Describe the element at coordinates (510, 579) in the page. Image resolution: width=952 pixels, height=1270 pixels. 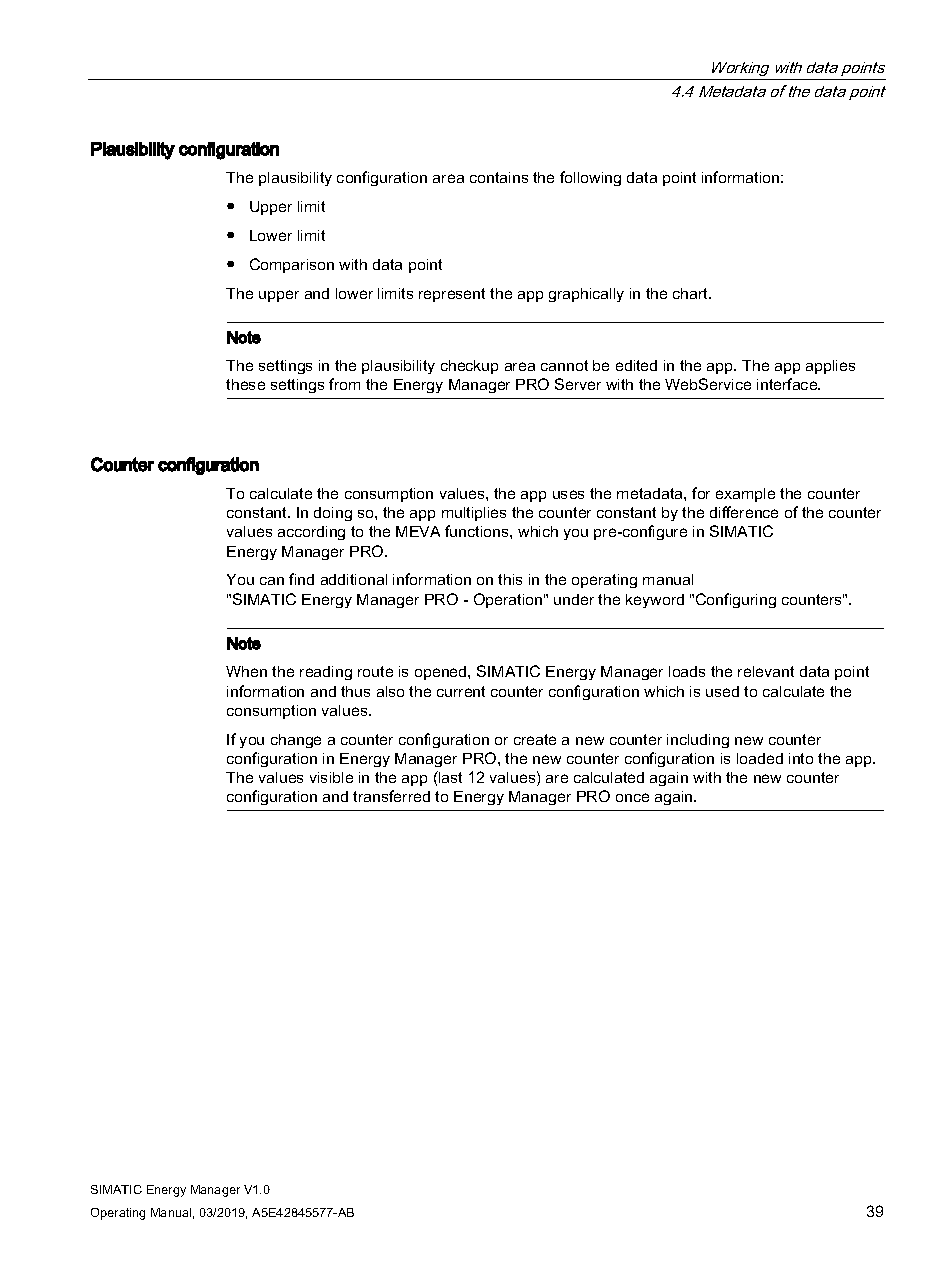
I see `this` at that location.
